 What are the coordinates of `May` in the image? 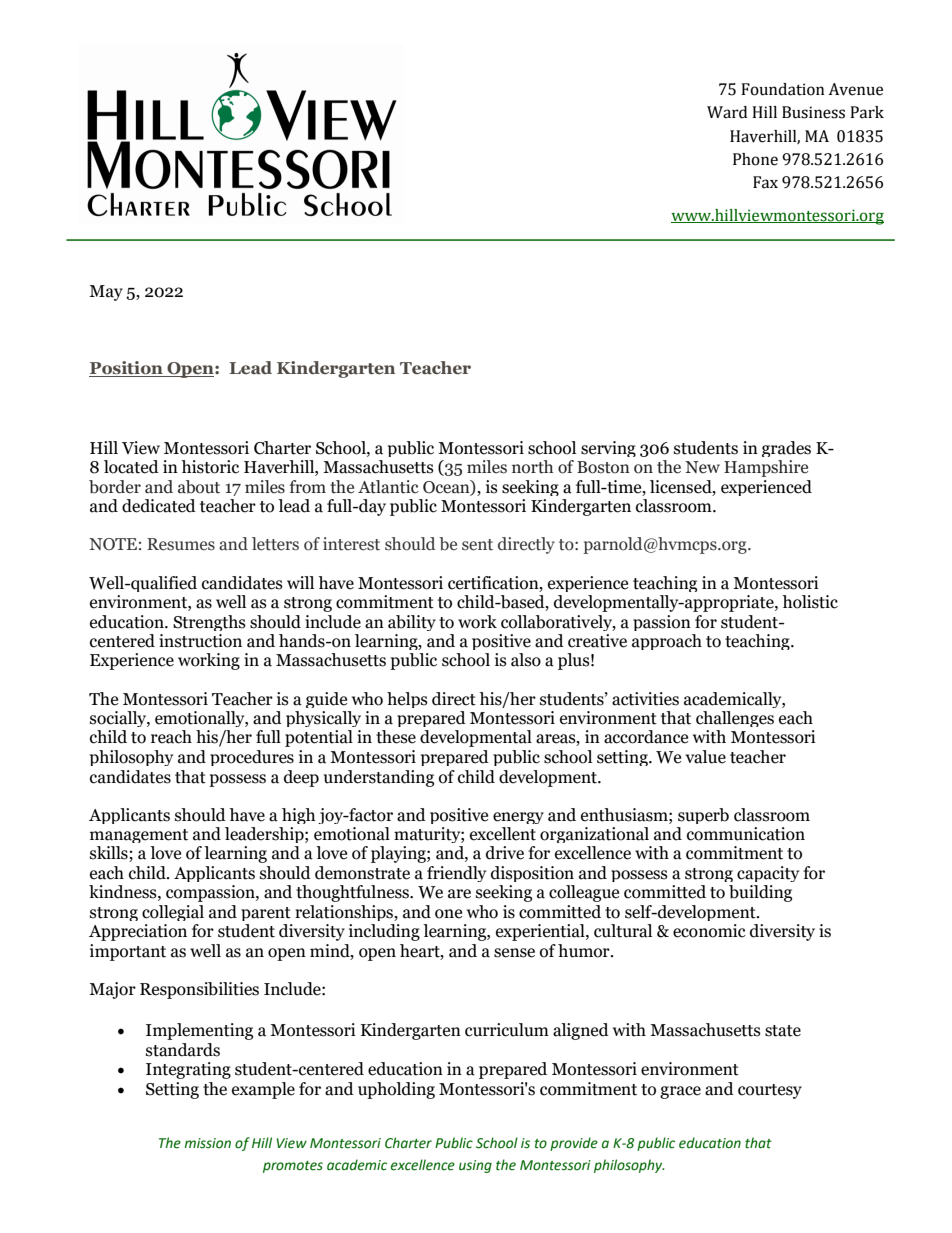 It's located at (106, 293).
